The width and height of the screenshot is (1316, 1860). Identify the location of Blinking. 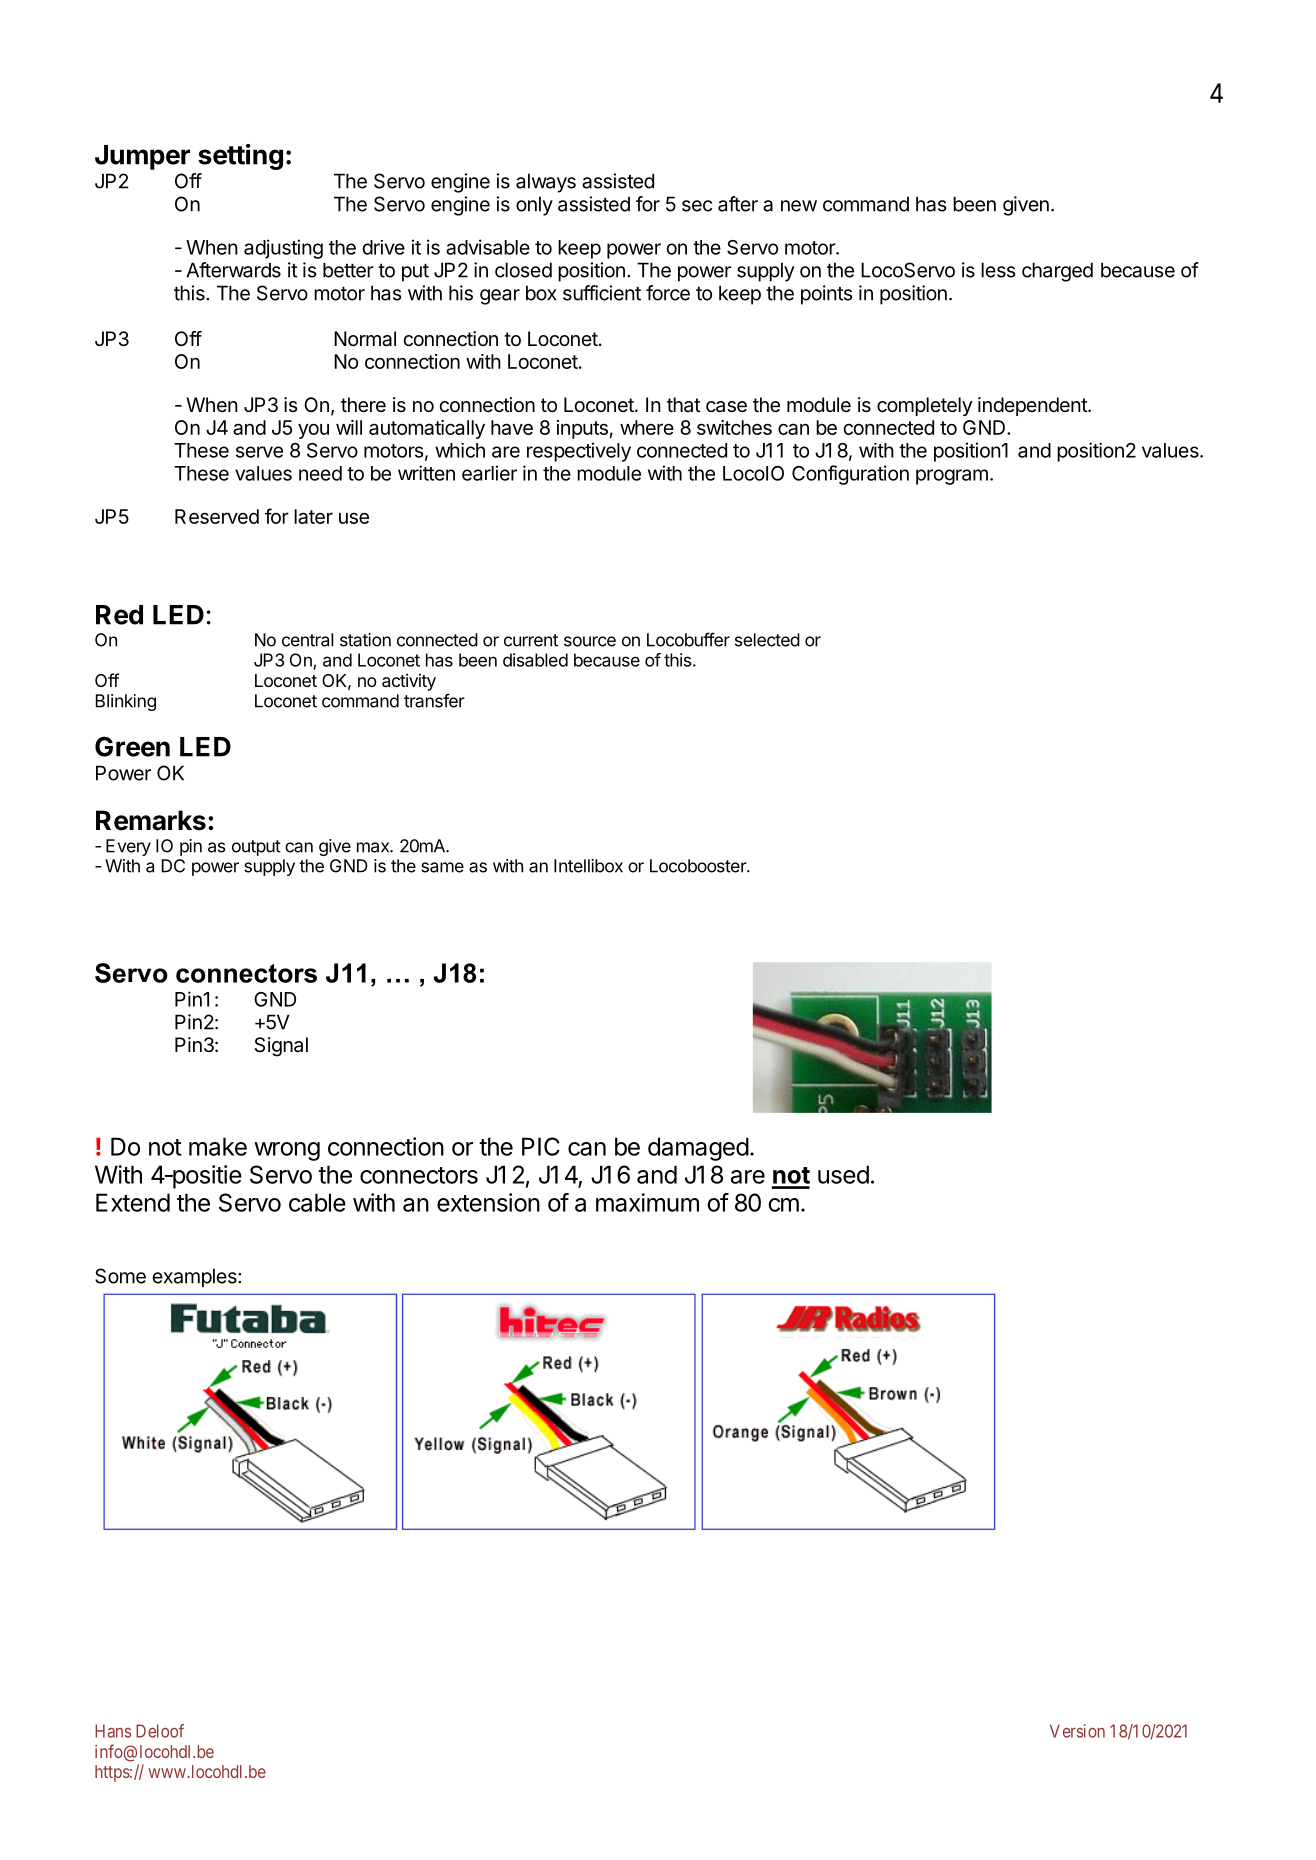
(126, 702).
